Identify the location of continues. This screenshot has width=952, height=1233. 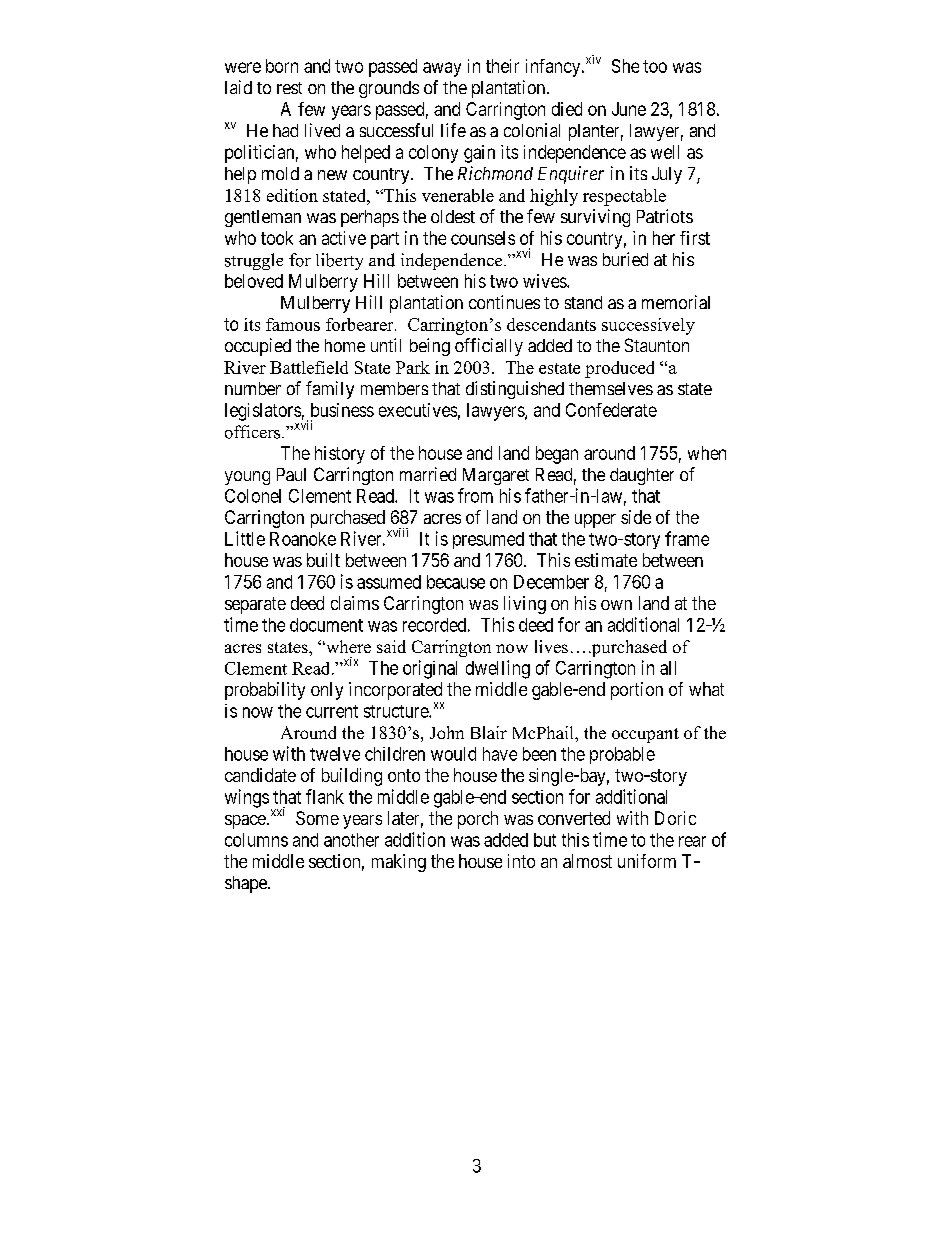
(504, 302).
